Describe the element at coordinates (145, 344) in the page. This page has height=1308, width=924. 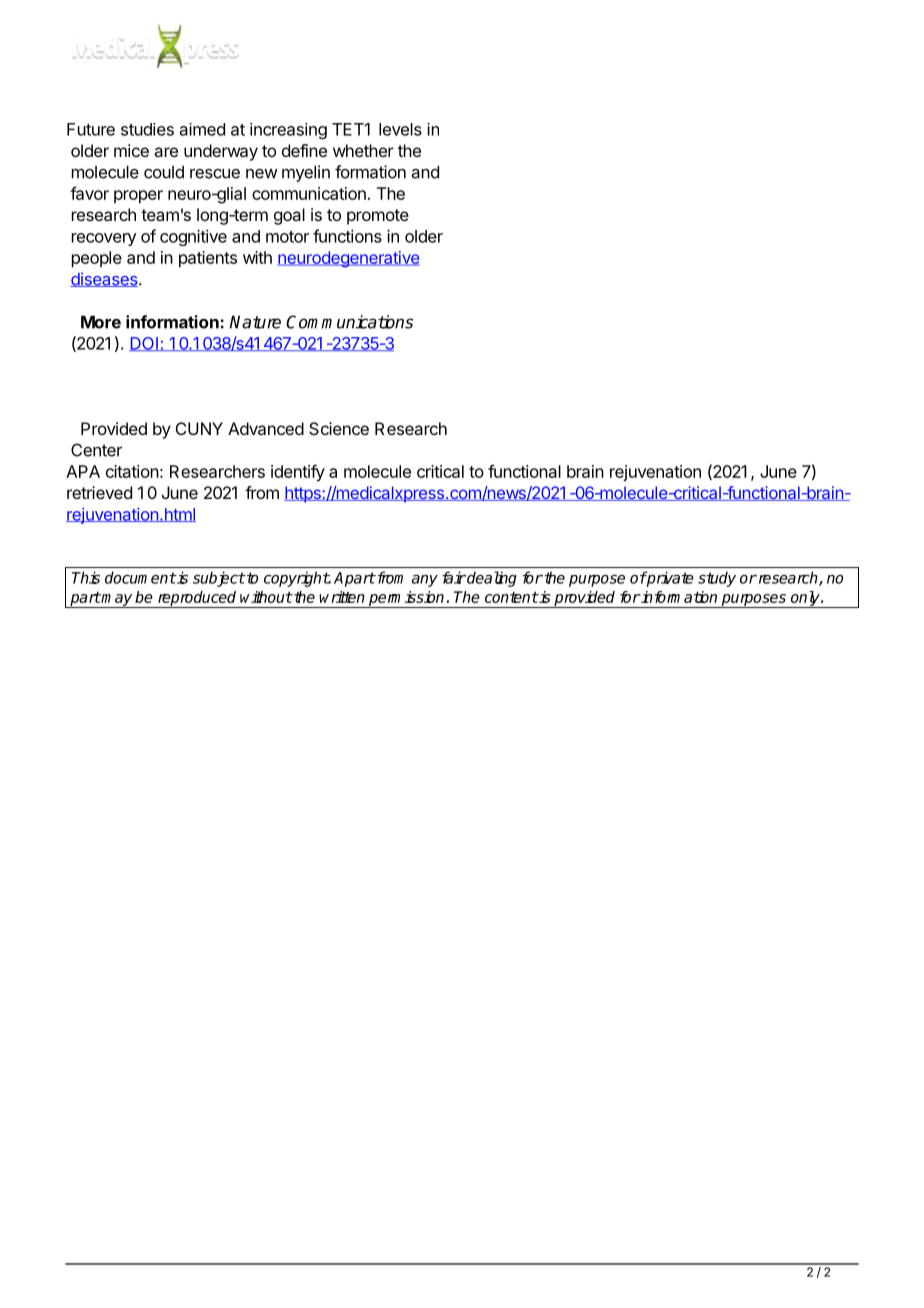
I see `DOI` at that location.
